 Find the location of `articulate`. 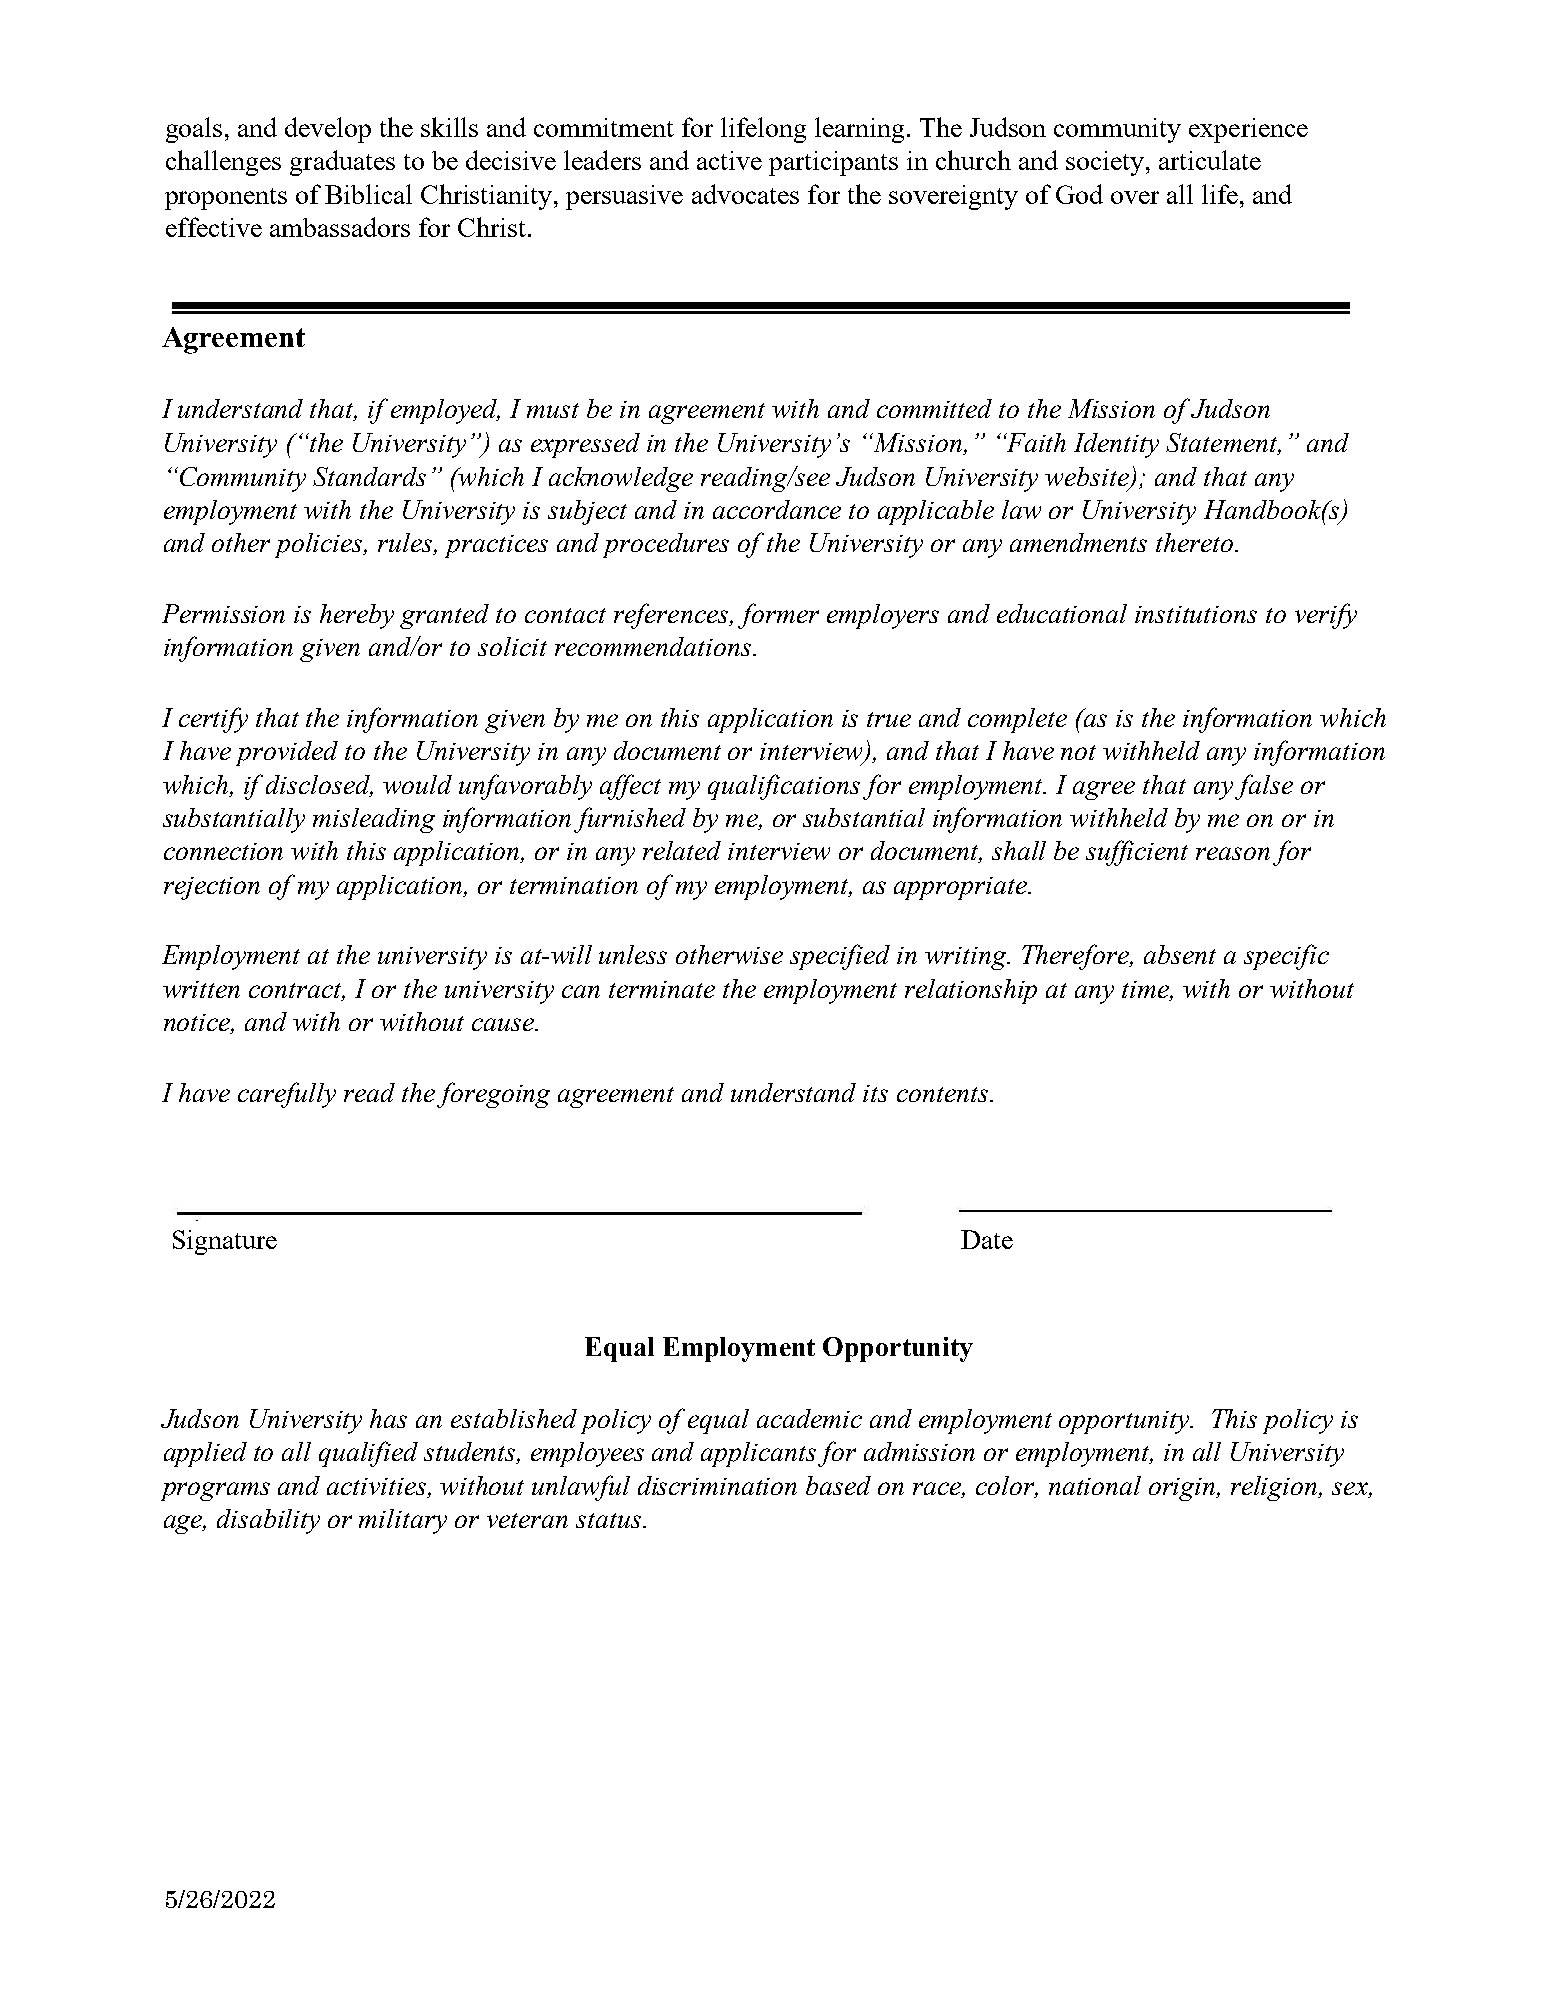

articulate is located at coordinates (1210, 160).
